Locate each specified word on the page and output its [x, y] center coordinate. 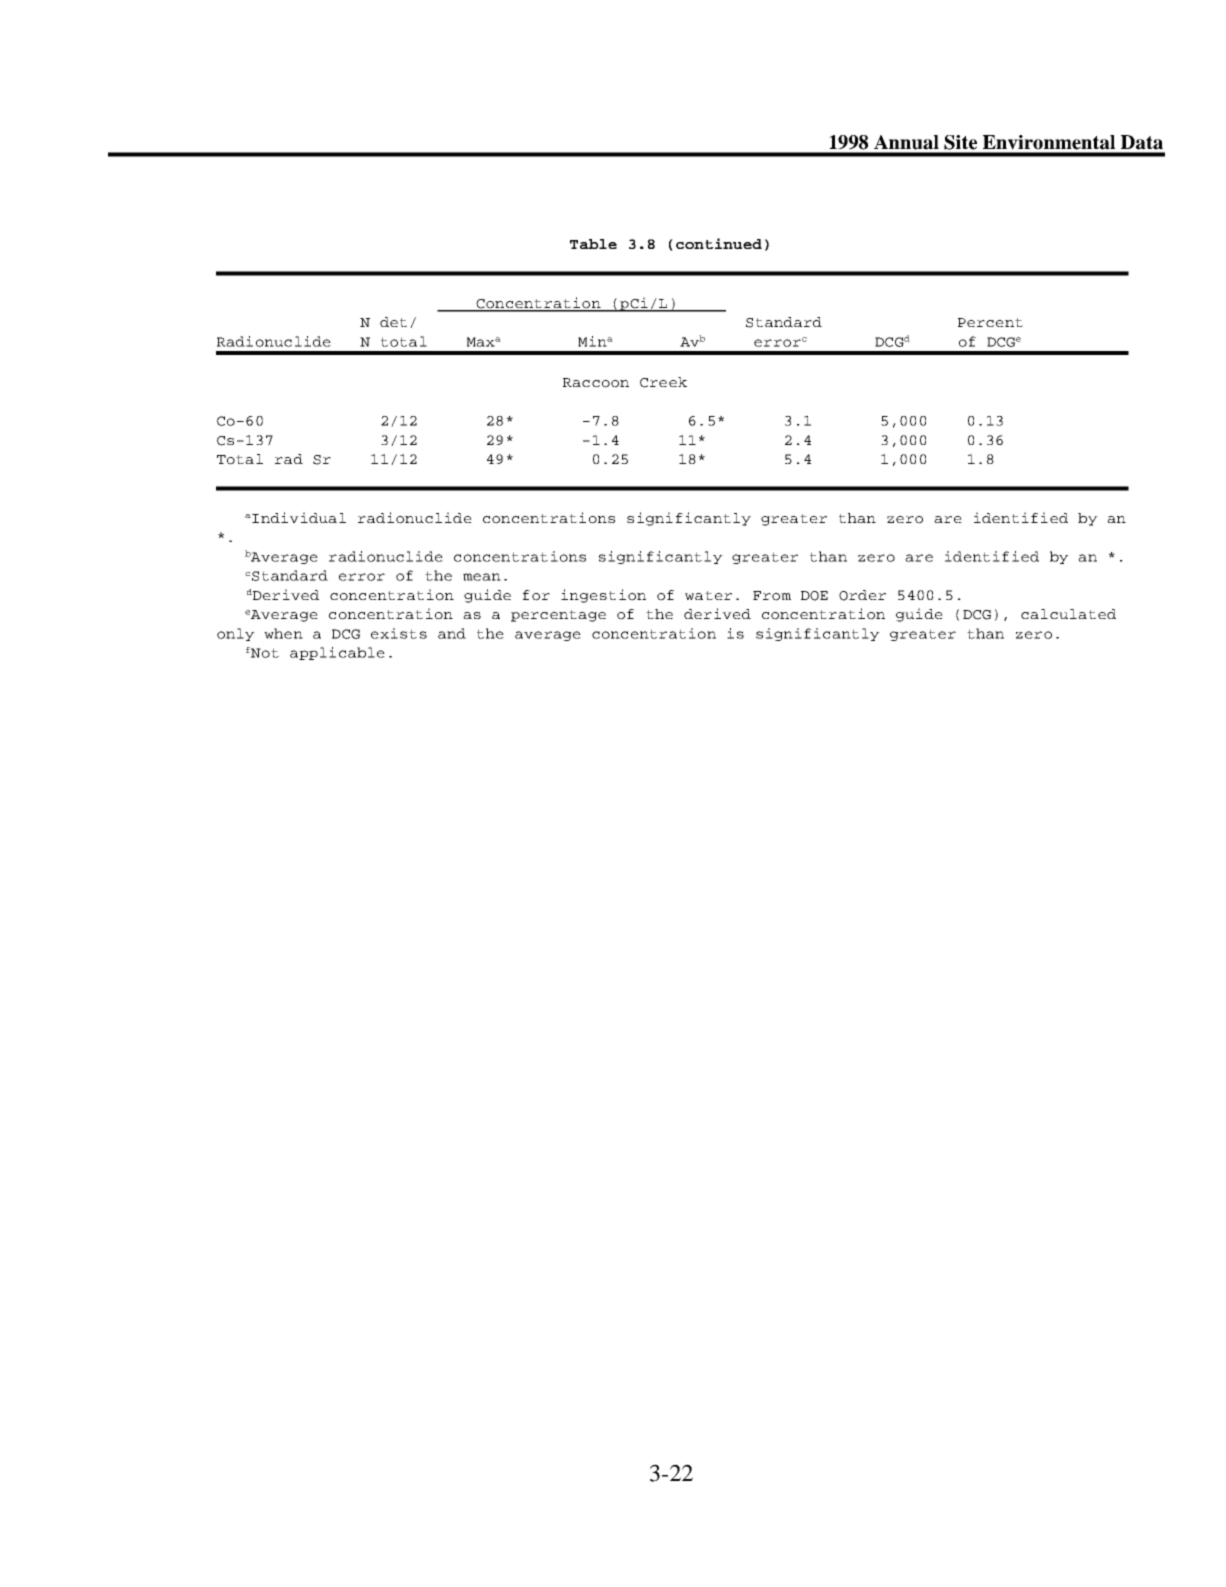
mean [482, 577]
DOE [814, 596]
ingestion [603, 596]
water [708, 595]
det [393, 322]
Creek [663, 382]
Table [593, 244]
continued [719, 243]
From [772, 596]
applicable [337, 653]
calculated [1068, 614]
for [536, 595]
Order [862, 595]
